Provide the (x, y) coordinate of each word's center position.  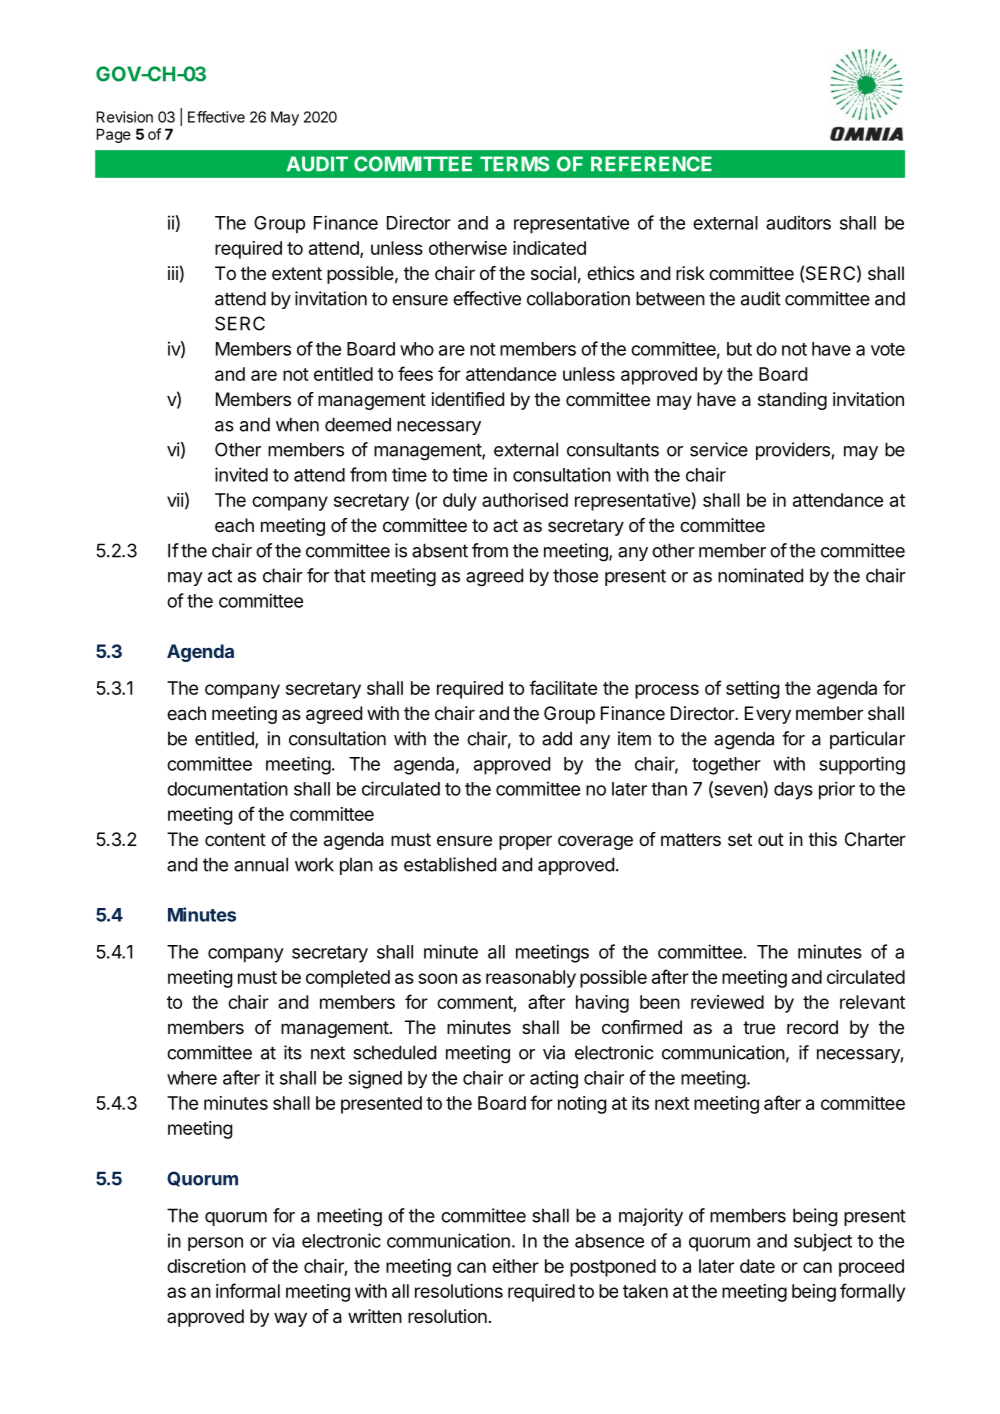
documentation (227, 788)
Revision (125, 117)
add (557, 738)
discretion (206, 1266)
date (757, 1266)
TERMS (514, 164)
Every (768, 715)
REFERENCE (651, 164)
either (515, 1266)
